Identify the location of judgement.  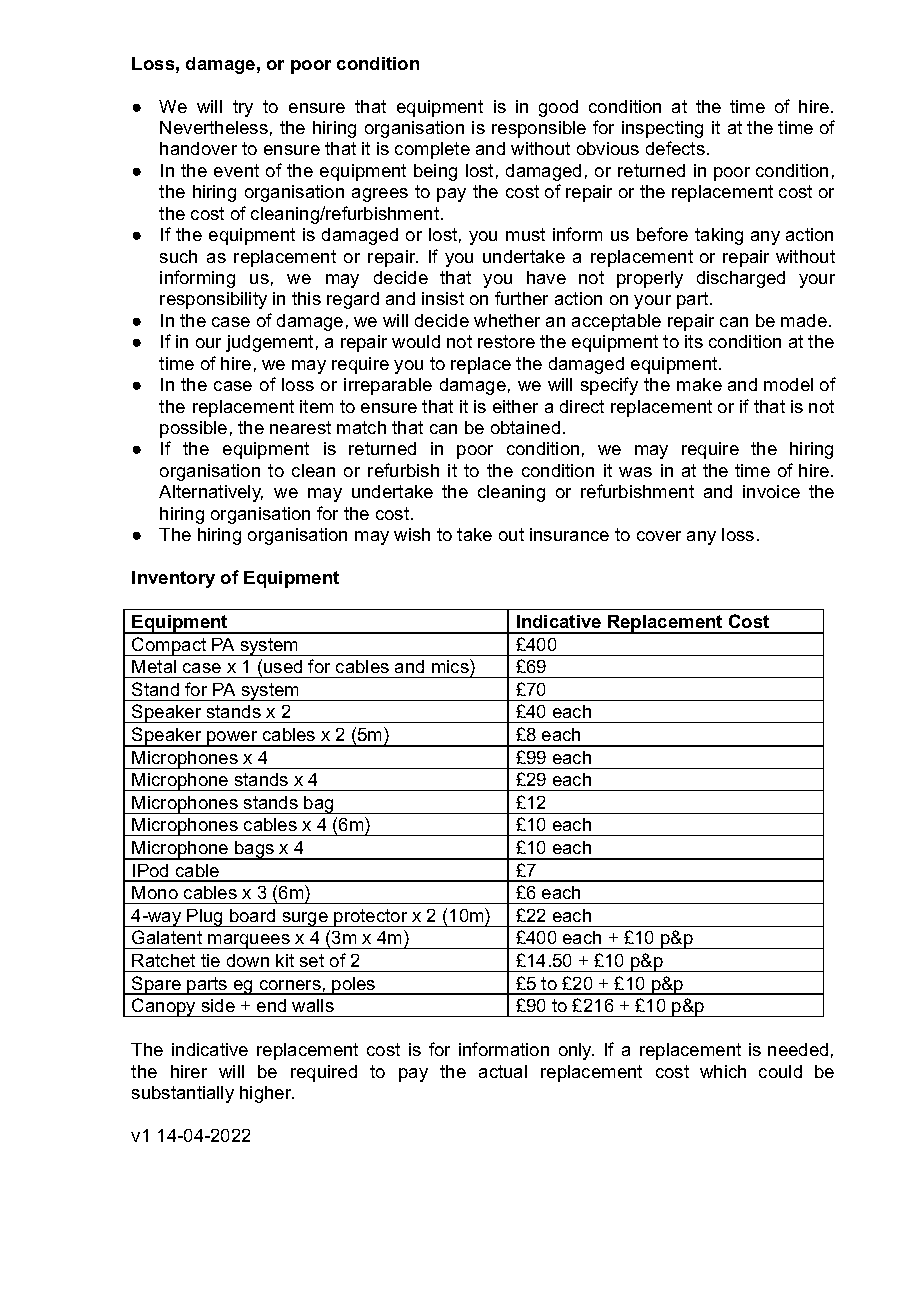
(269, 343).
